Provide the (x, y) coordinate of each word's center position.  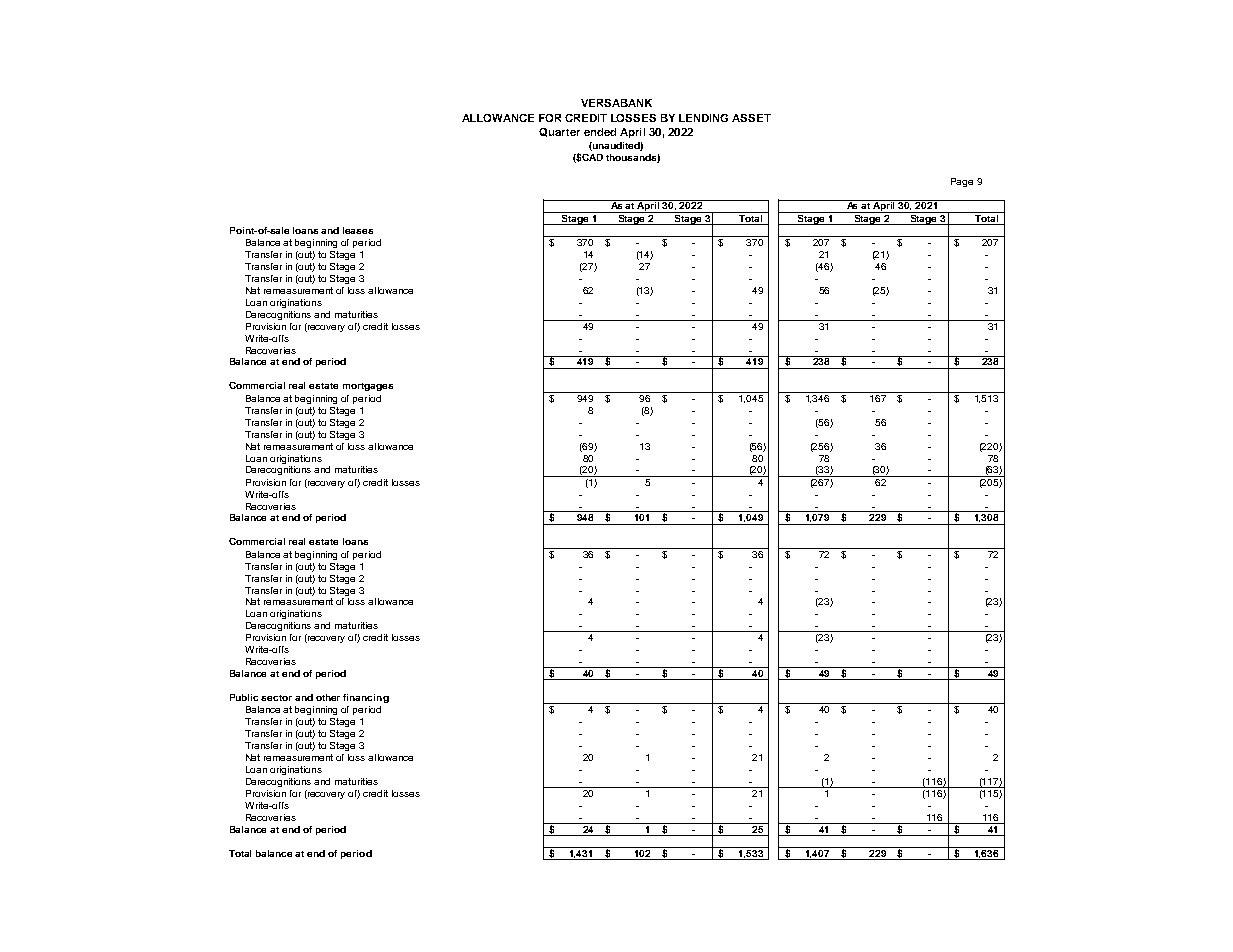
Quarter (559, 132)
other (328, 697)
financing (366, 698)
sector (276, 698)
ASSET (751, 118)
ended (600, 132)
